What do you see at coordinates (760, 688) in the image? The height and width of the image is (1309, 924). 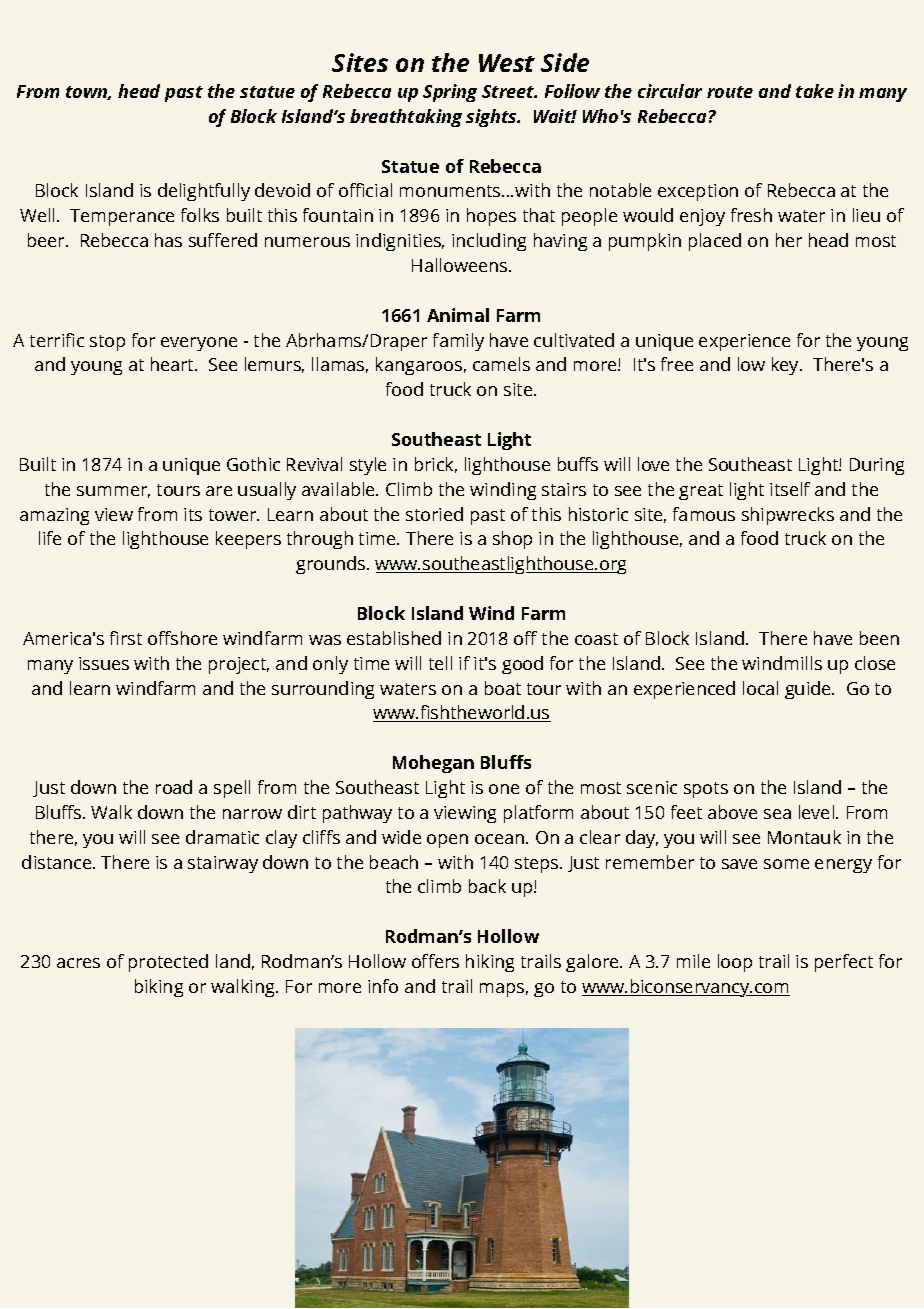 I see `local` at bounding box center [760, 688].
